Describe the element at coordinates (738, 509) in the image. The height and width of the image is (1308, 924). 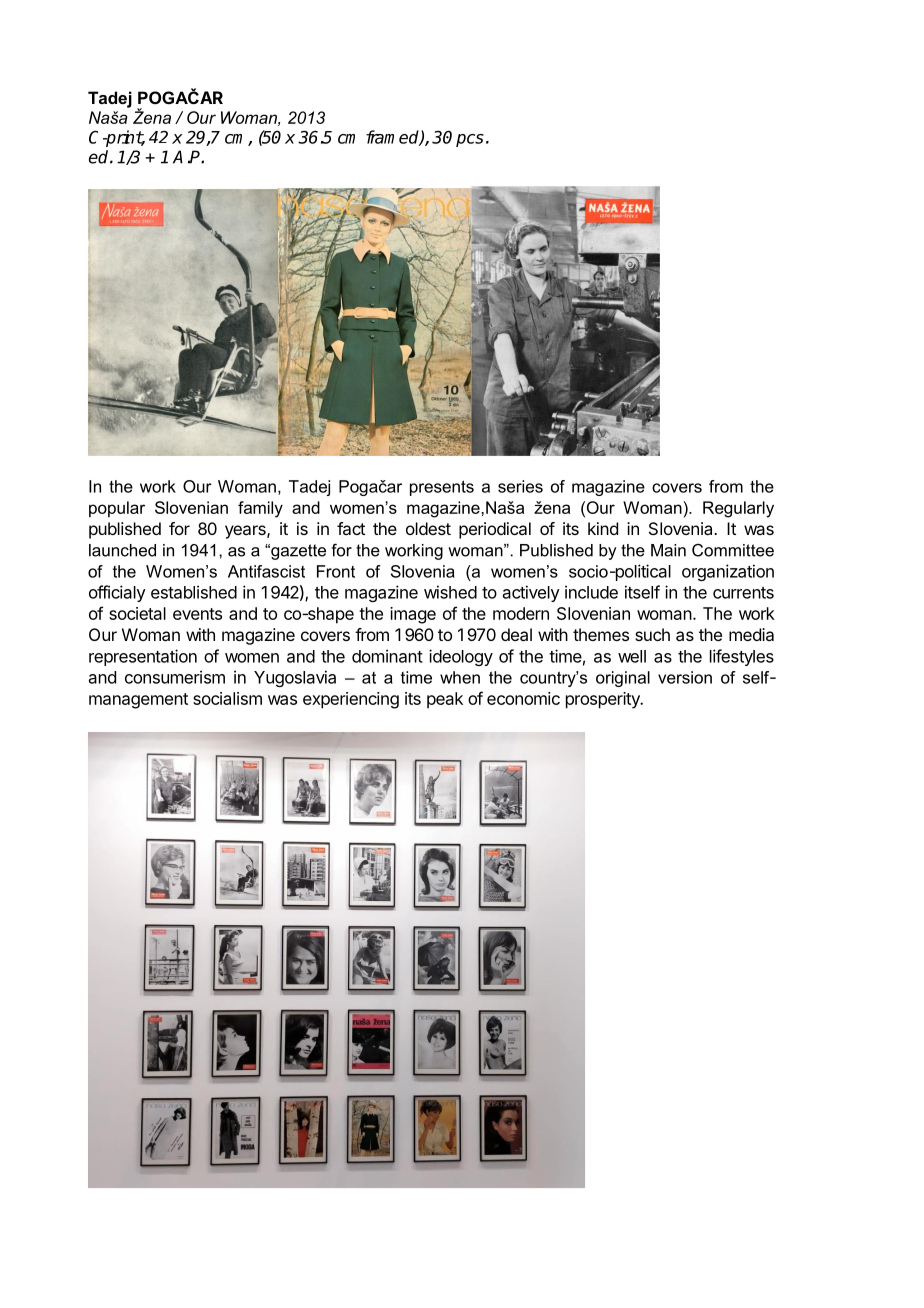
I see `Regularly` at that location.
